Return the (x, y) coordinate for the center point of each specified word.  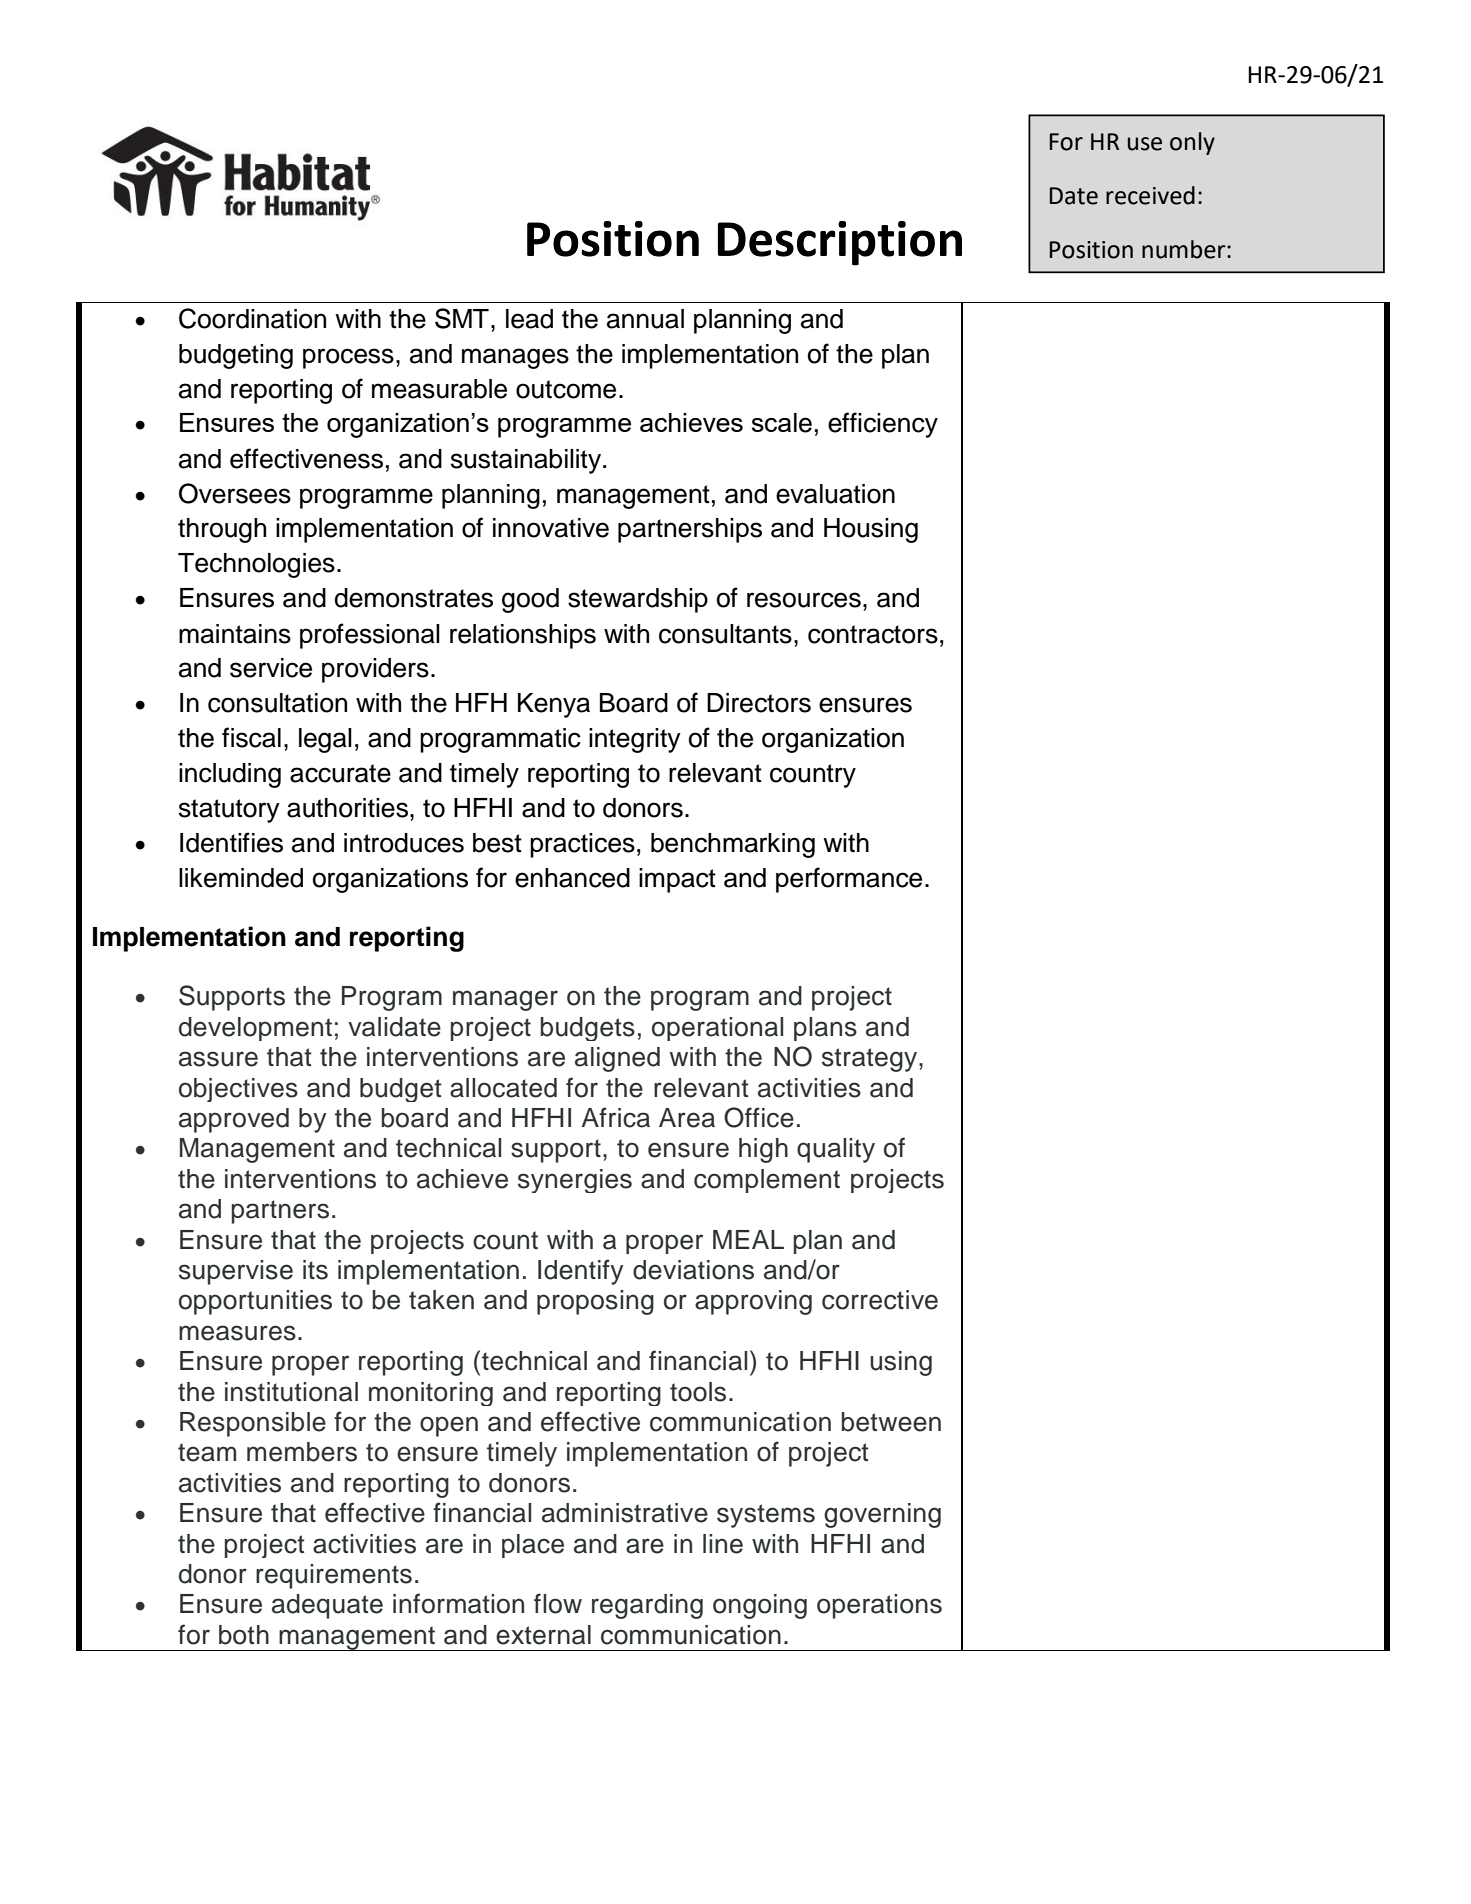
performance (849, 880)
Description (840, 243)
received (1150, 195)
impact (677, 880)
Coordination (252, 318)
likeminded (241, 878)
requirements (334, 1576)
